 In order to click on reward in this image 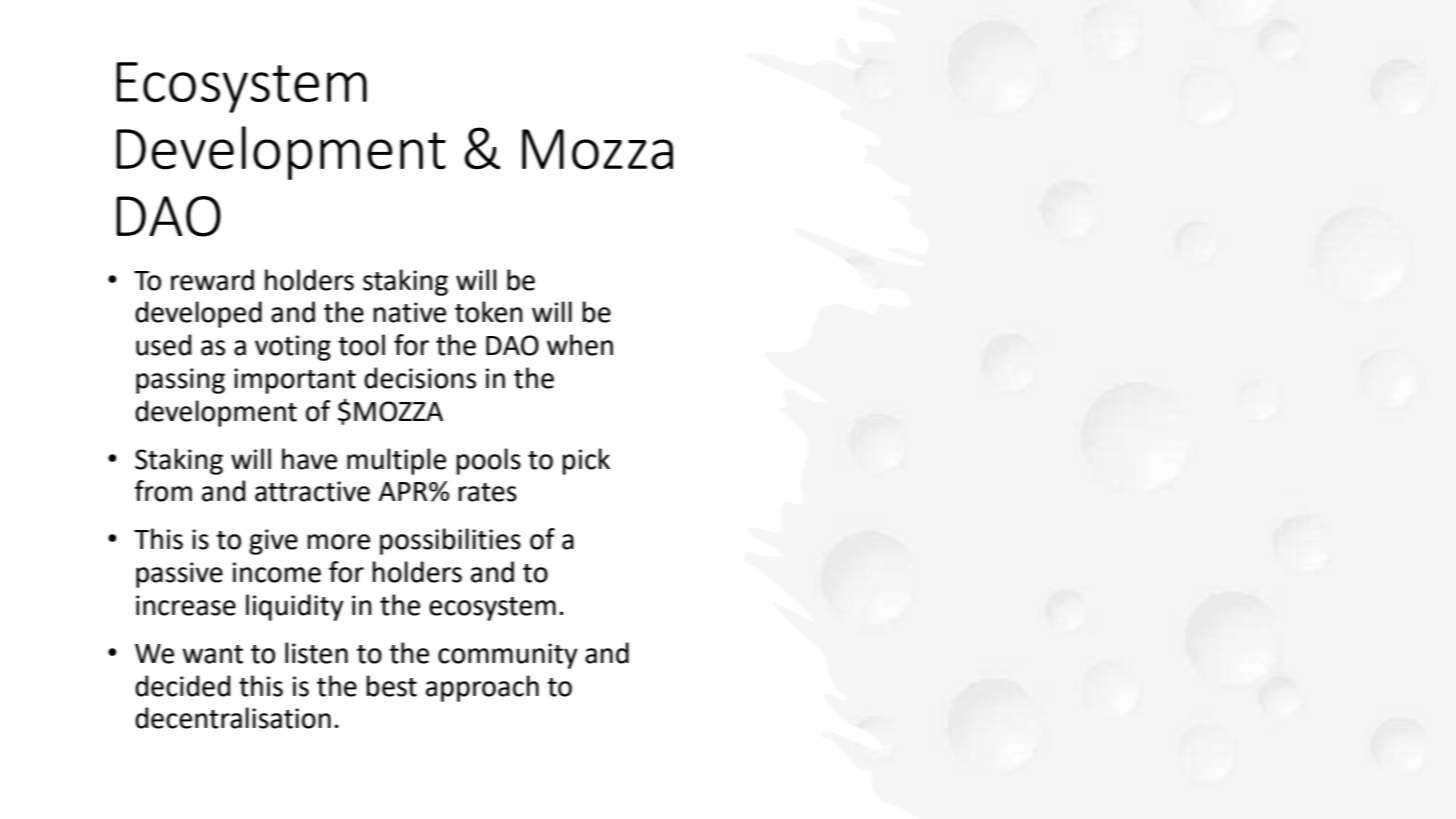, I will do `click(212, 280)`.
